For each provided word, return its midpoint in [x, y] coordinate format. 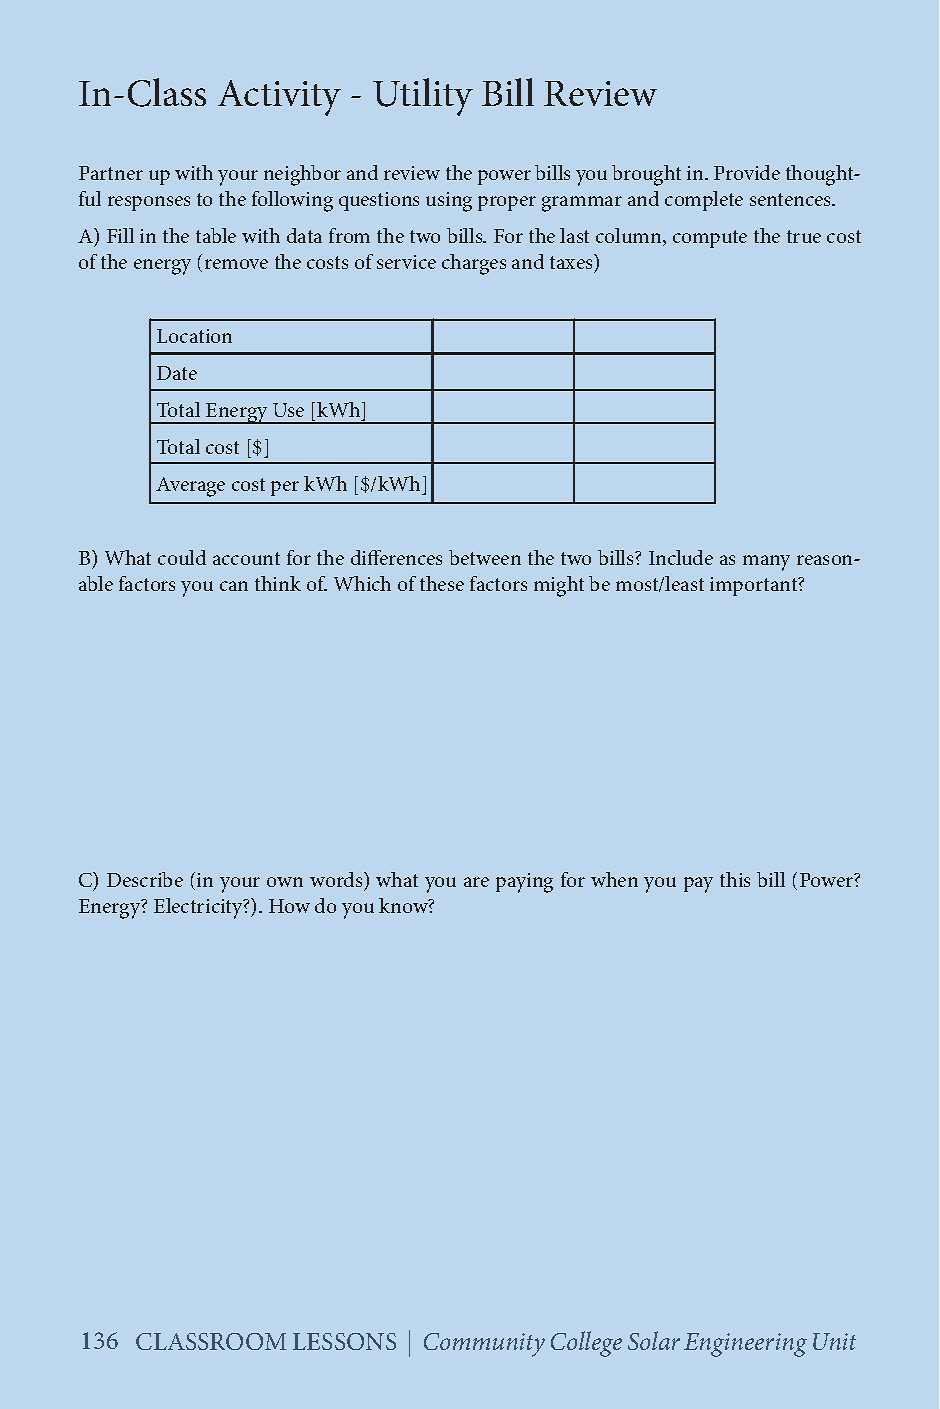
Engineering [745, 1345]
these [442, 583]
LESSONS [344, 1341]
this [735, 879]
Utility [423, 97]
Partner [111, 173]
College [586, 1344]
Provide [747, 172]
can [234, 586]
